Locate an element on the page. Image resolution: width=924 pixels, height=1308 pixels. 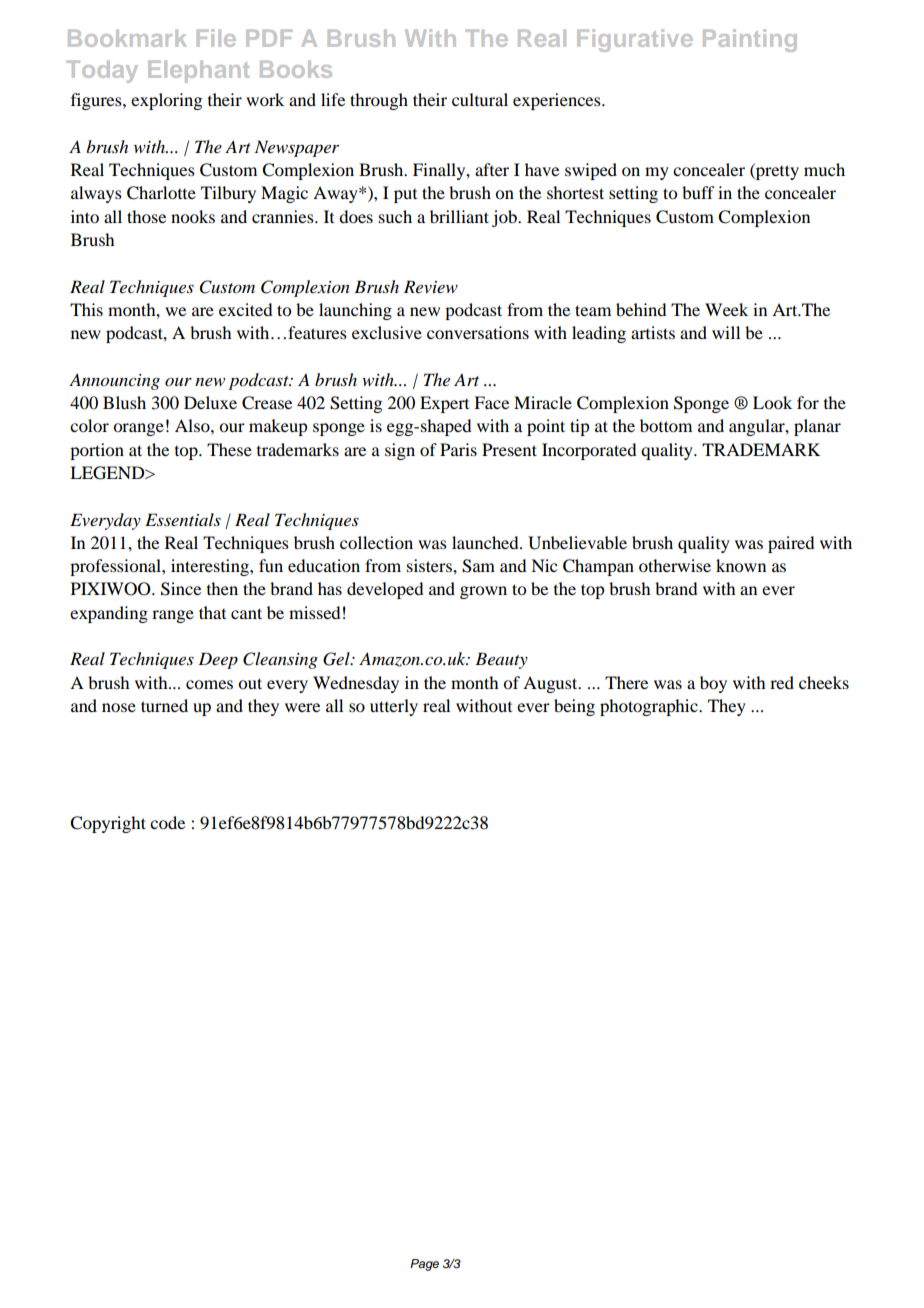
photographic is located at coordinates (650, 707).
